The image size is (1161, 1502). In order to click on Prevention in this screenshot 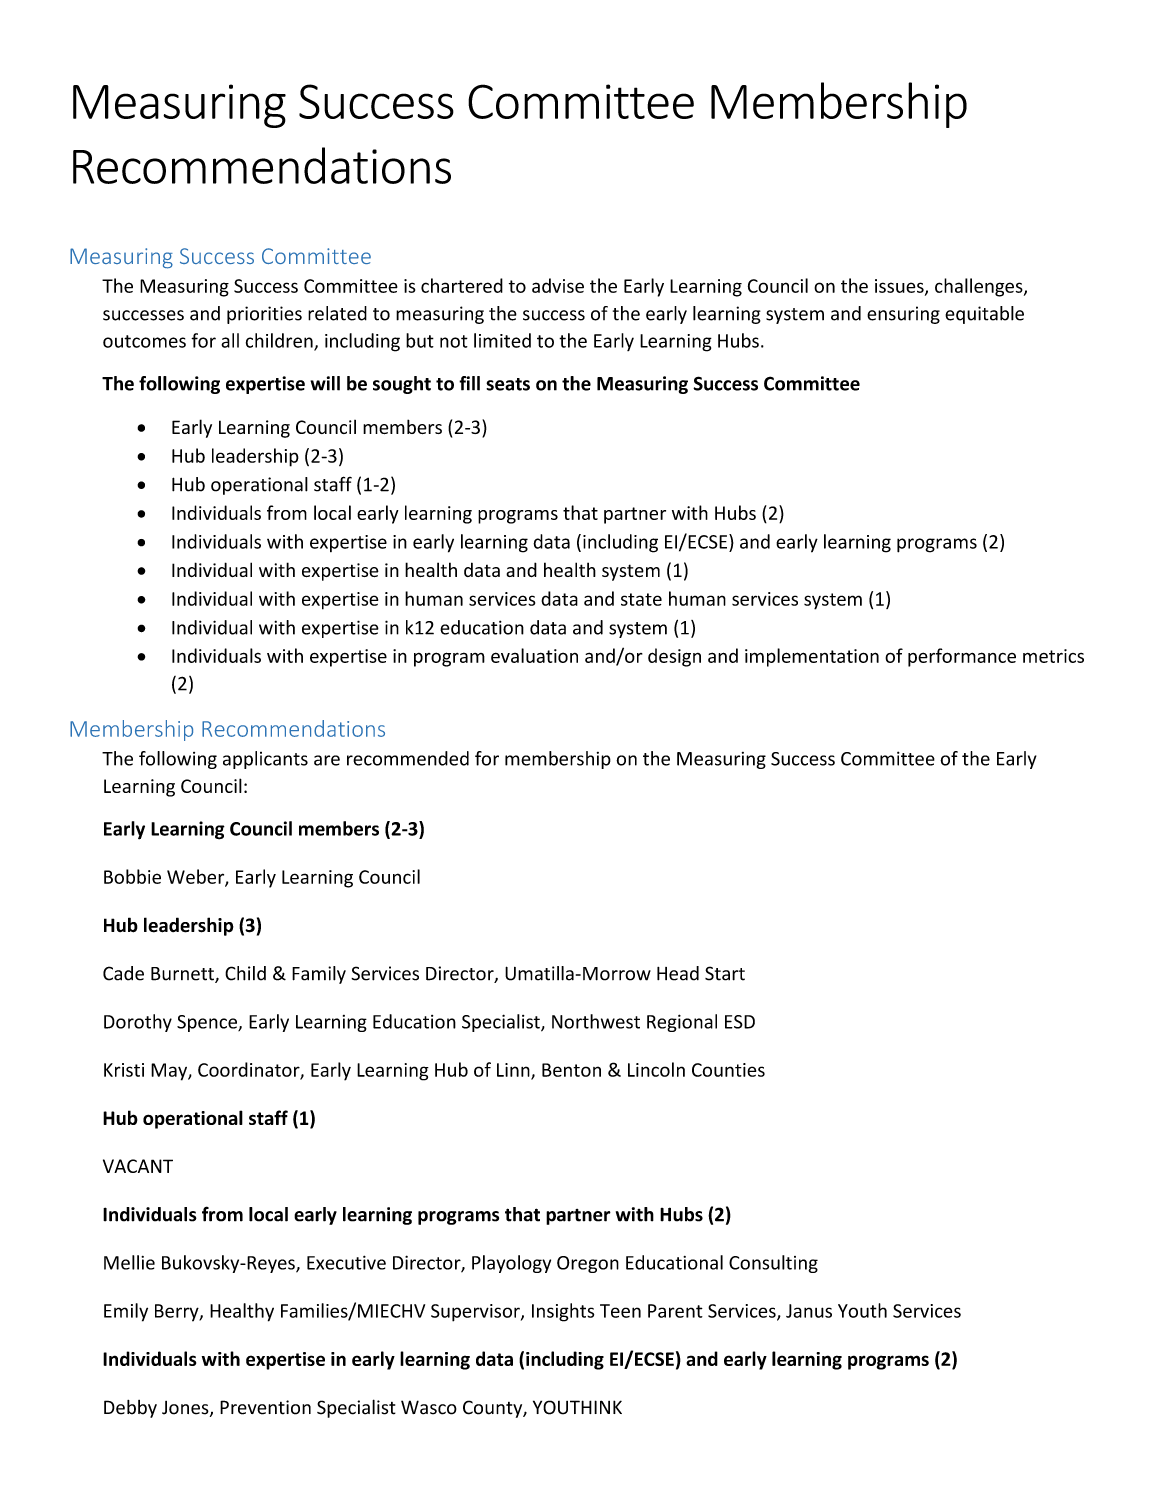, I will do `click(265, 1407)`.
